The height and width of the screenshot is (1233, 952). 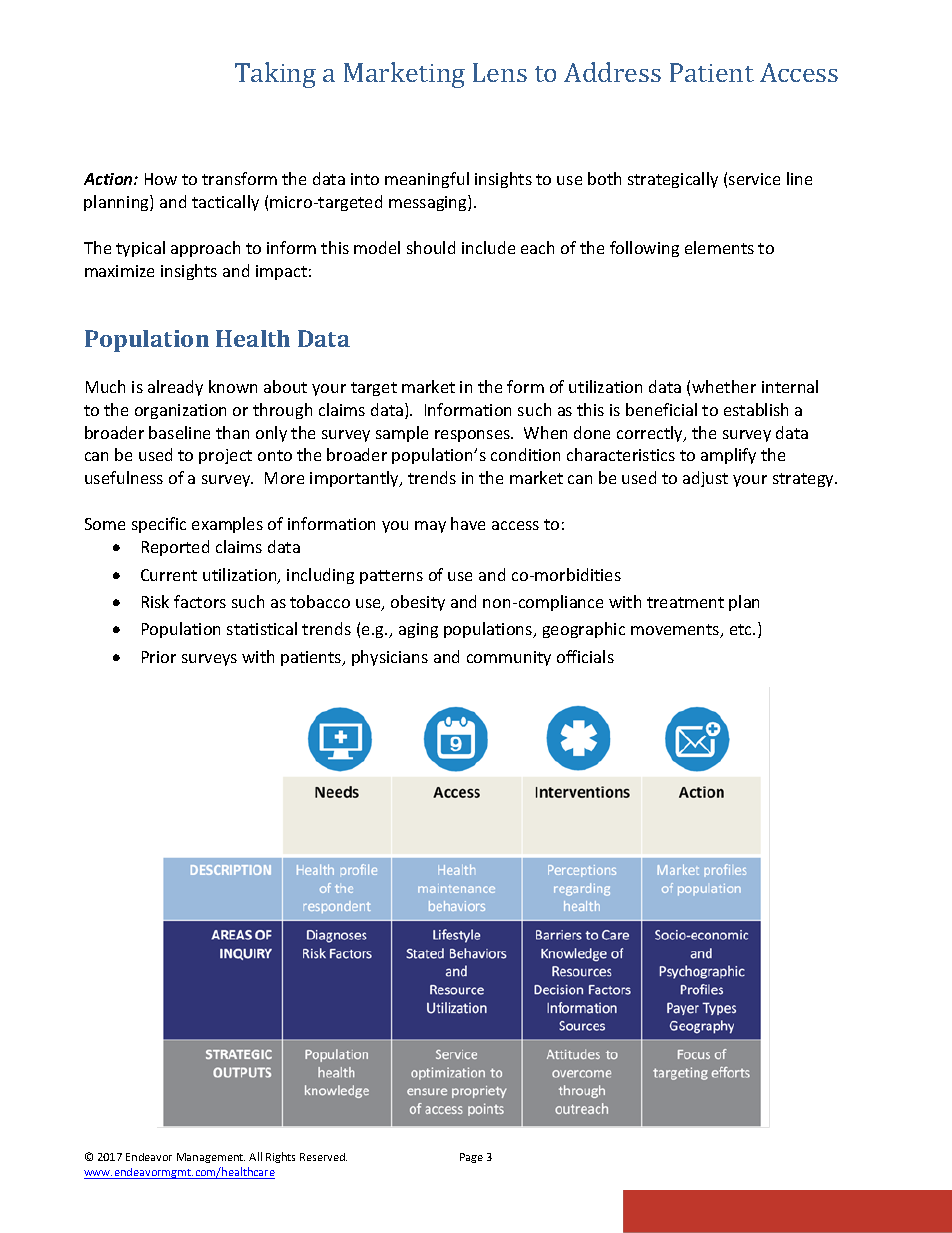 I want to click on community, so click(x=509, y=658).
